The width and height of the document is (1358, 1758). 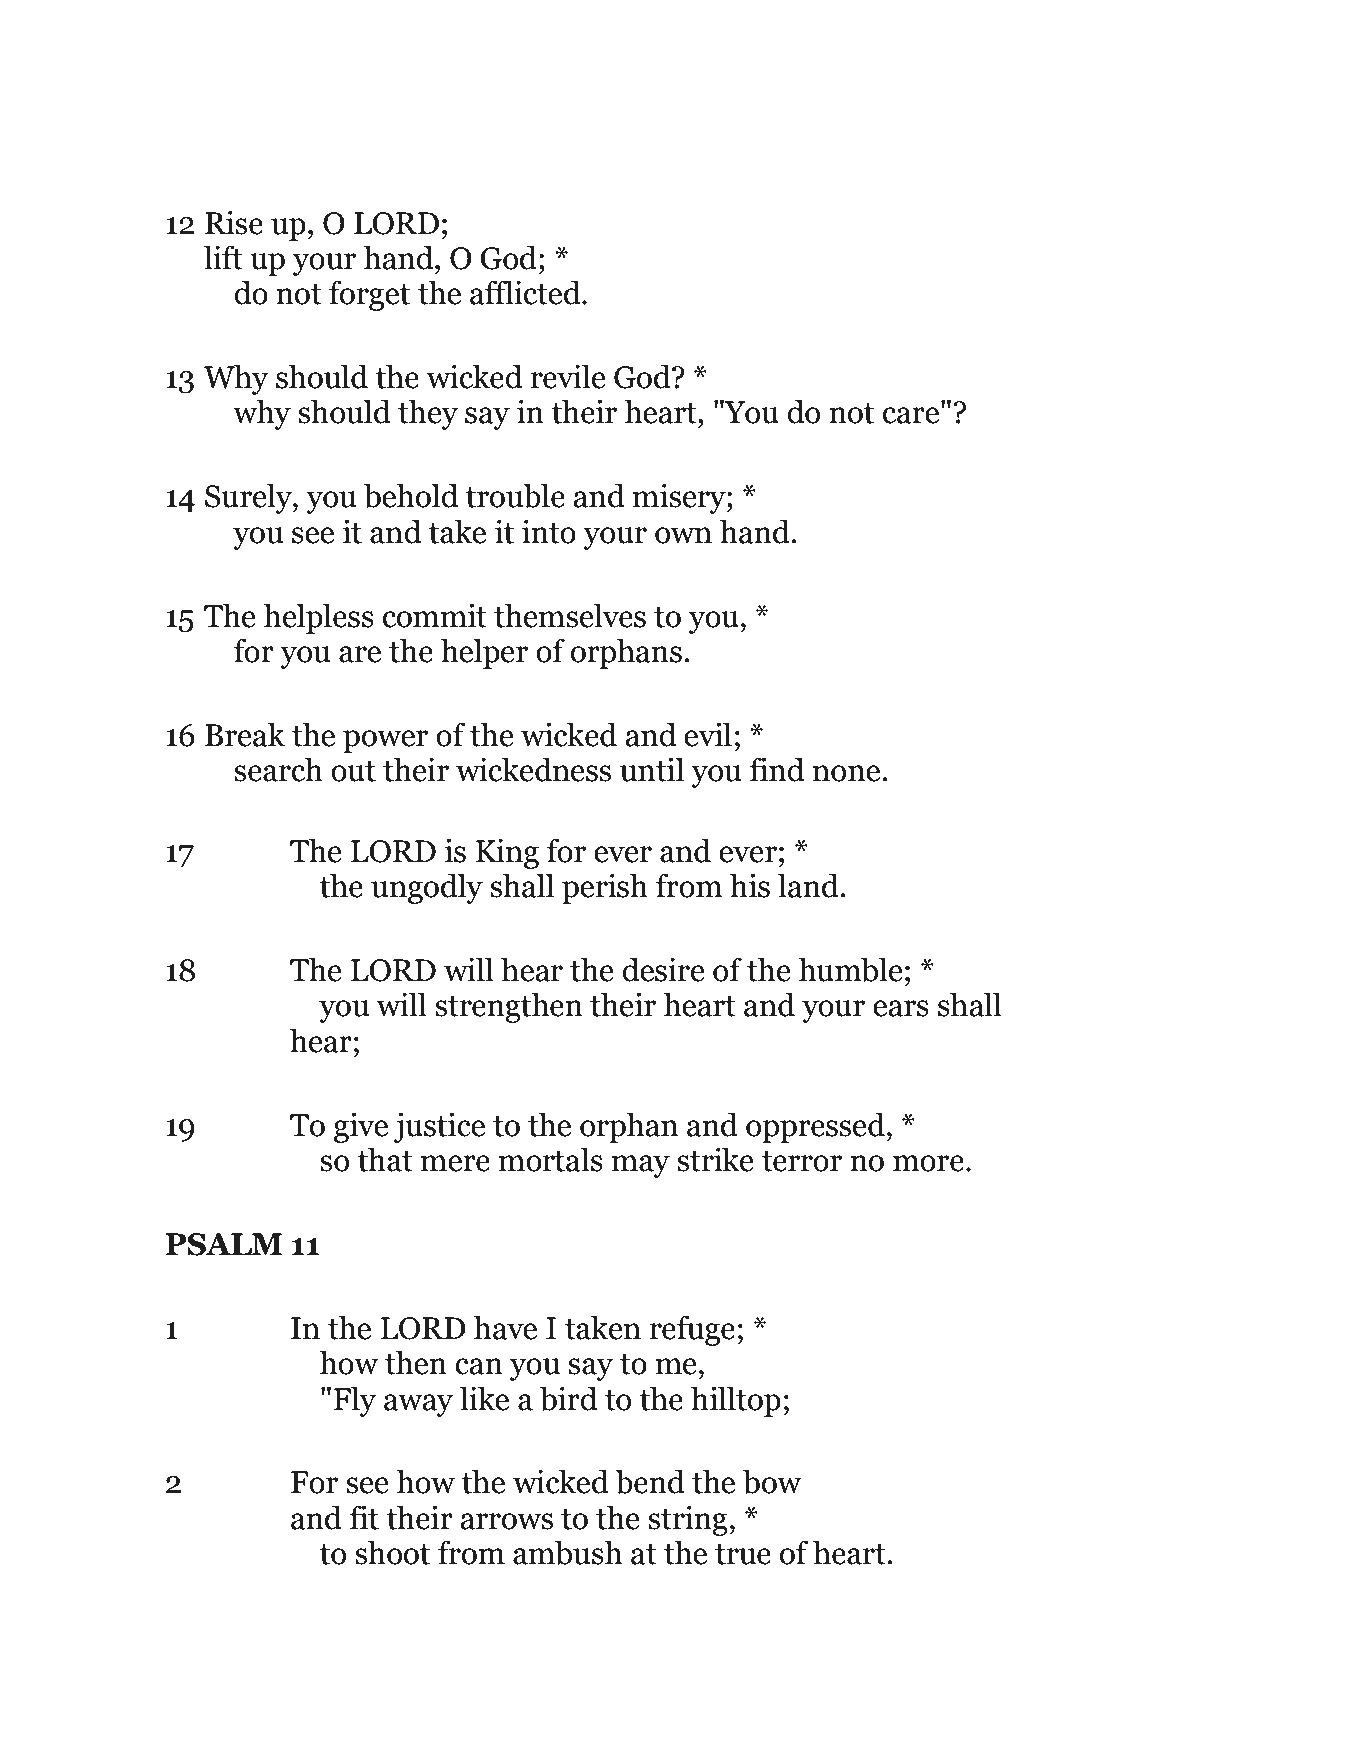 I want to click on humble, so click(x=850, y=969).
